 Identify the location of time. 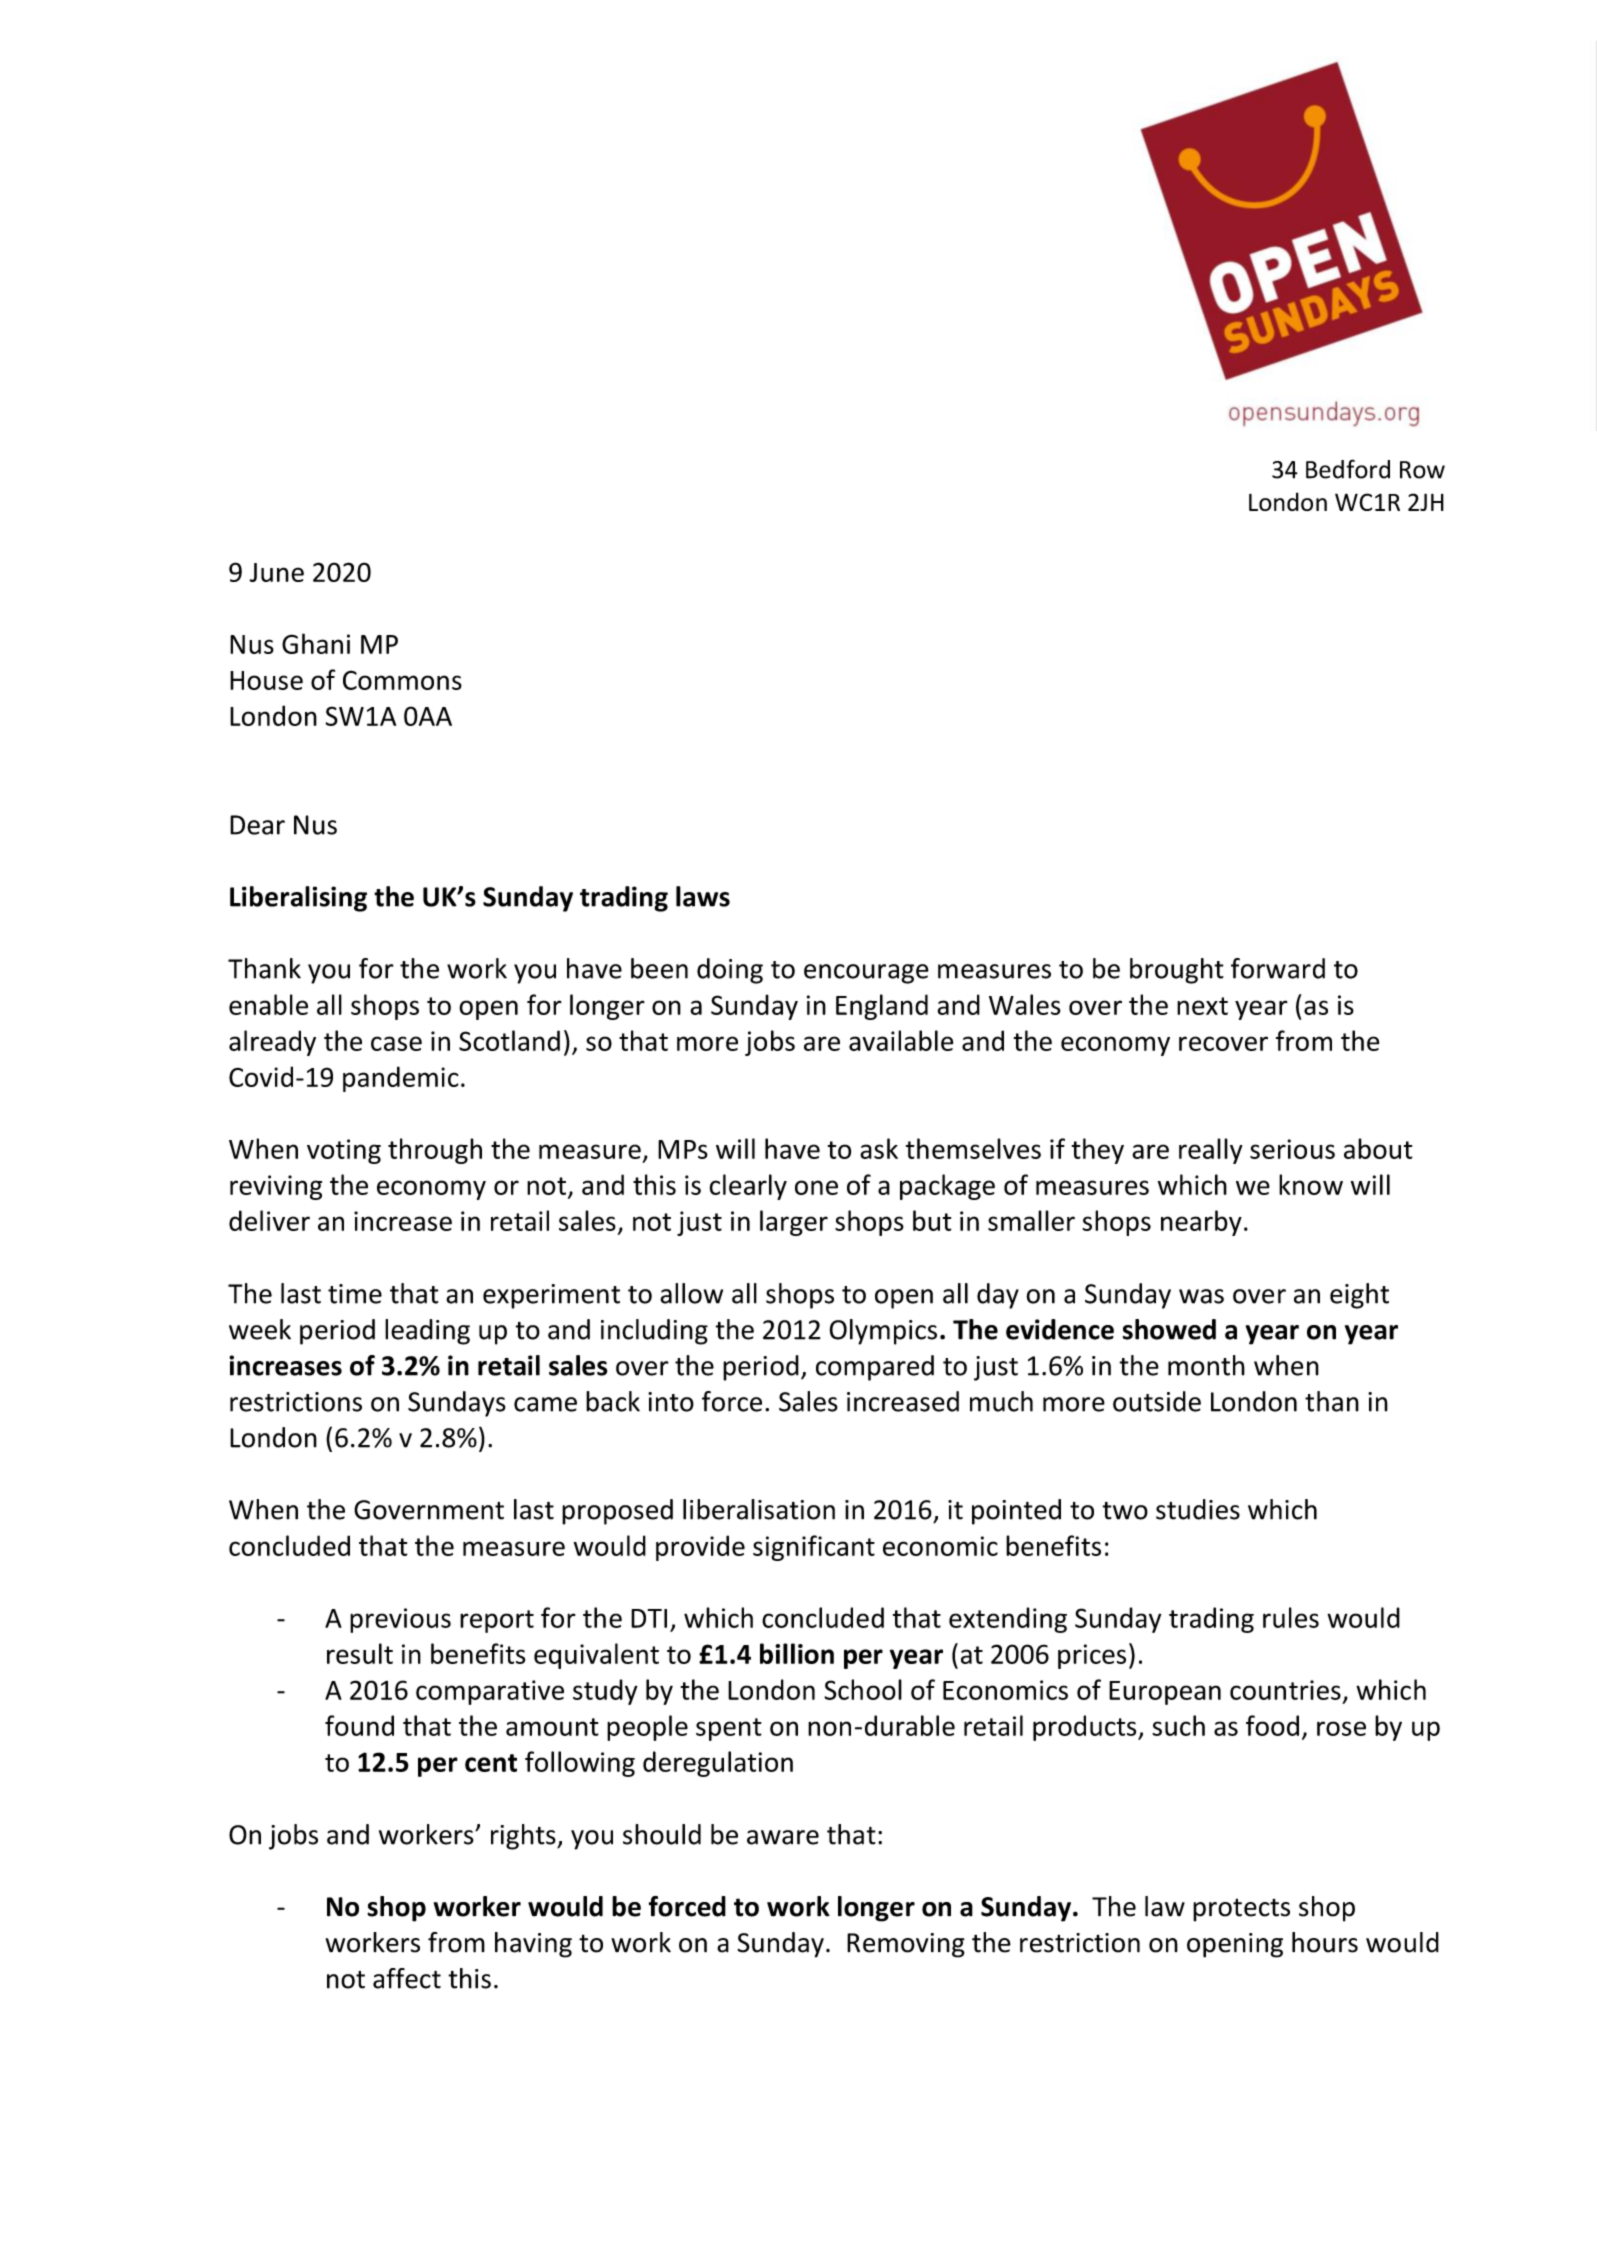
(355, 1294).
